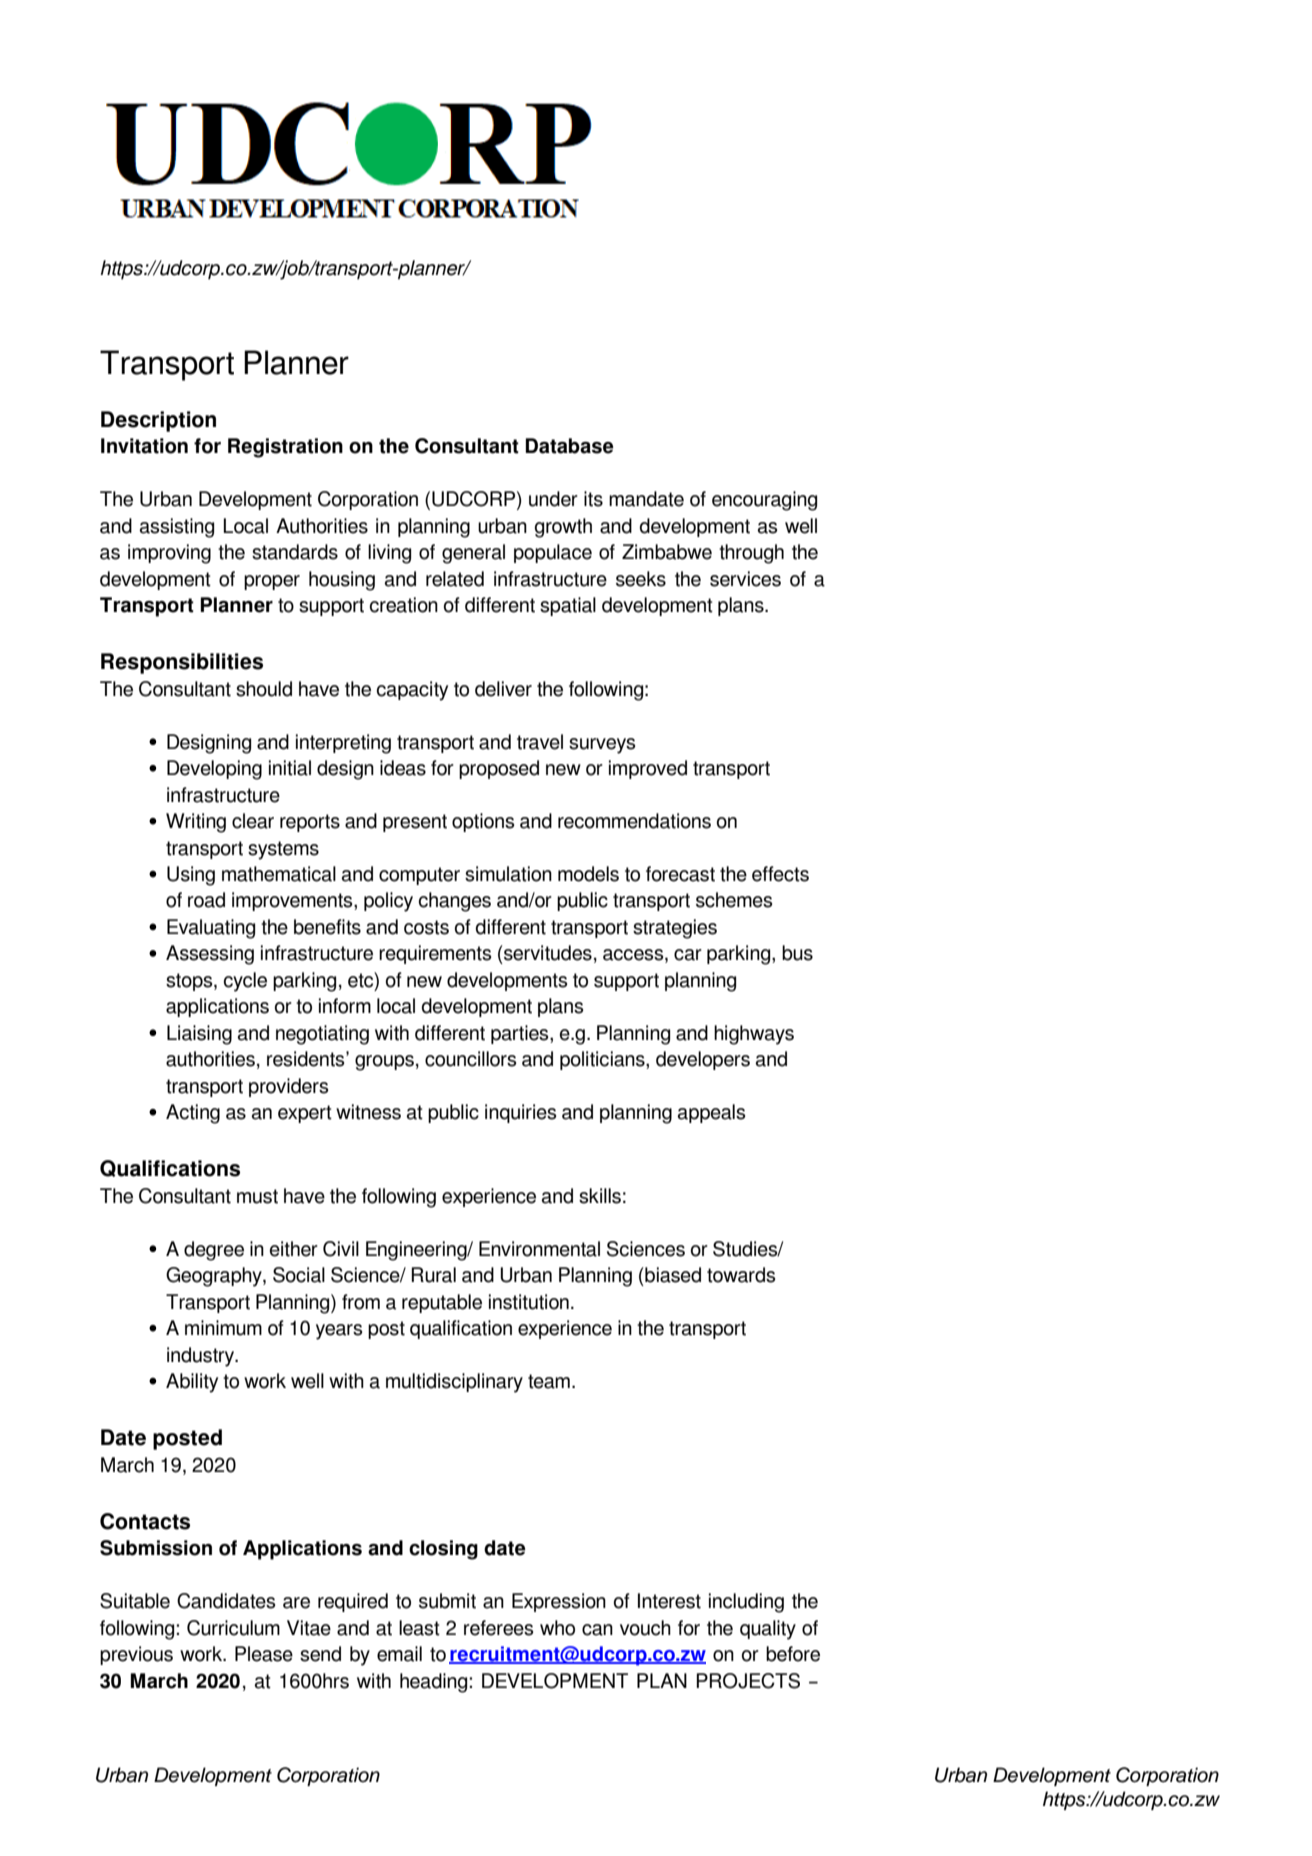 This screenshot has width=1312, height=1856. What do you see at coordinates (470, 1059) in the screenshot?
I see `councillors` at bounding box center [470, 1059].
